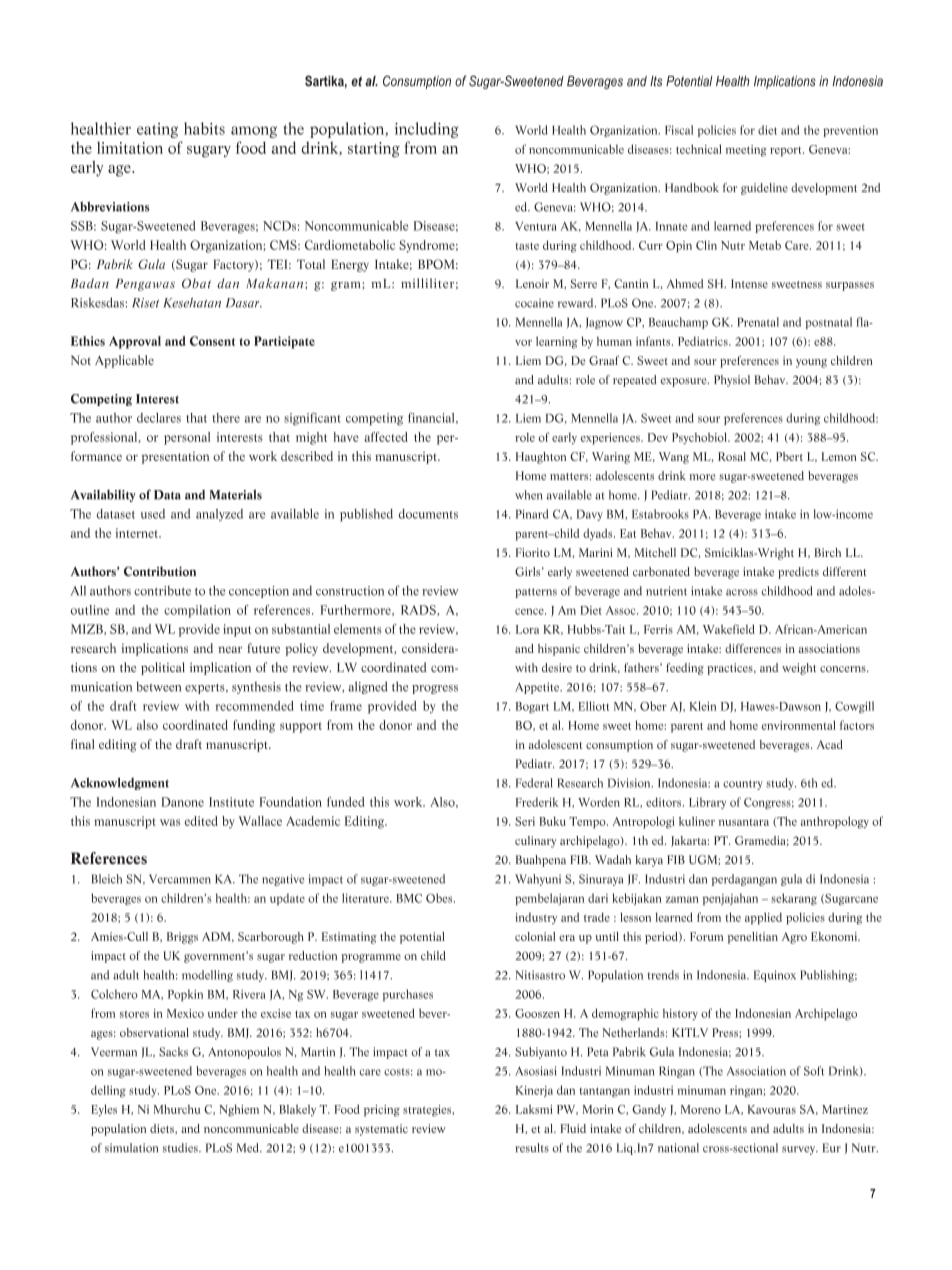 The height and width of the page is (1270, 952). Describe the element at coordinates (746, 151) in the page. I see `meeting` at that location.
